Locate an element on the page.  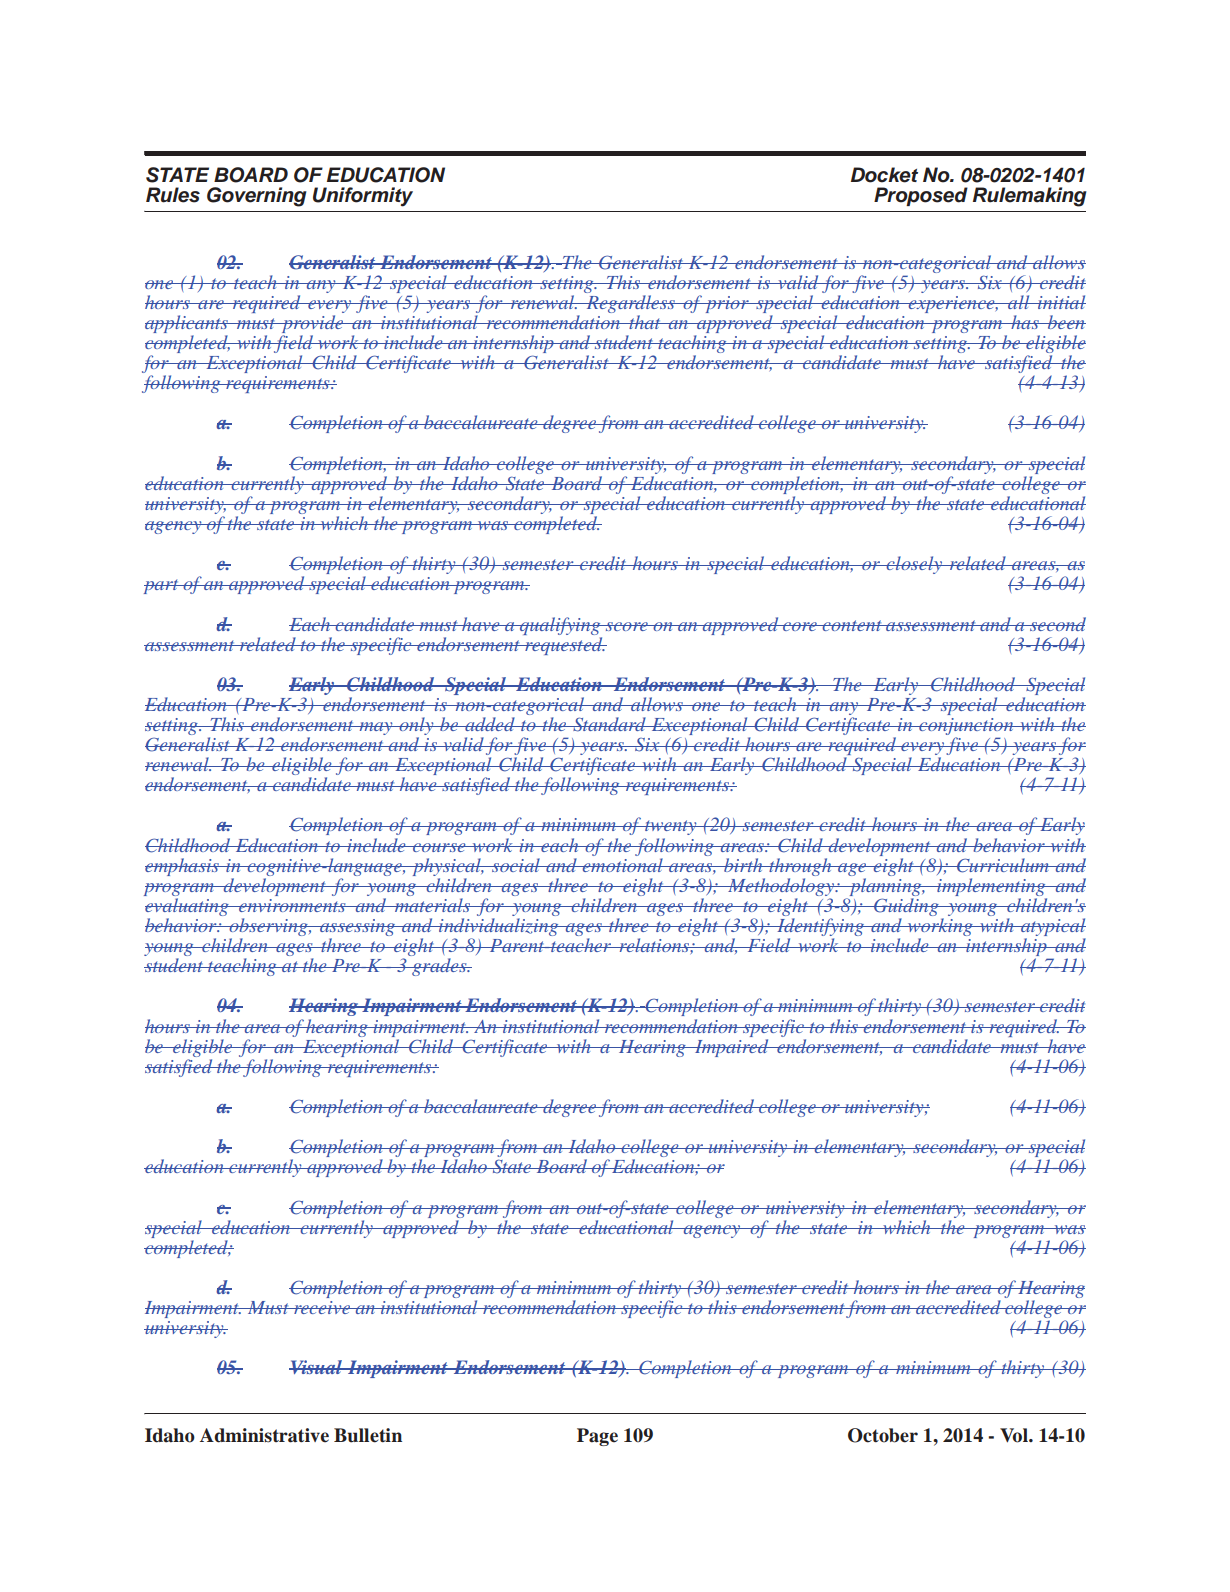
part is located at coordinates (162, 586).
